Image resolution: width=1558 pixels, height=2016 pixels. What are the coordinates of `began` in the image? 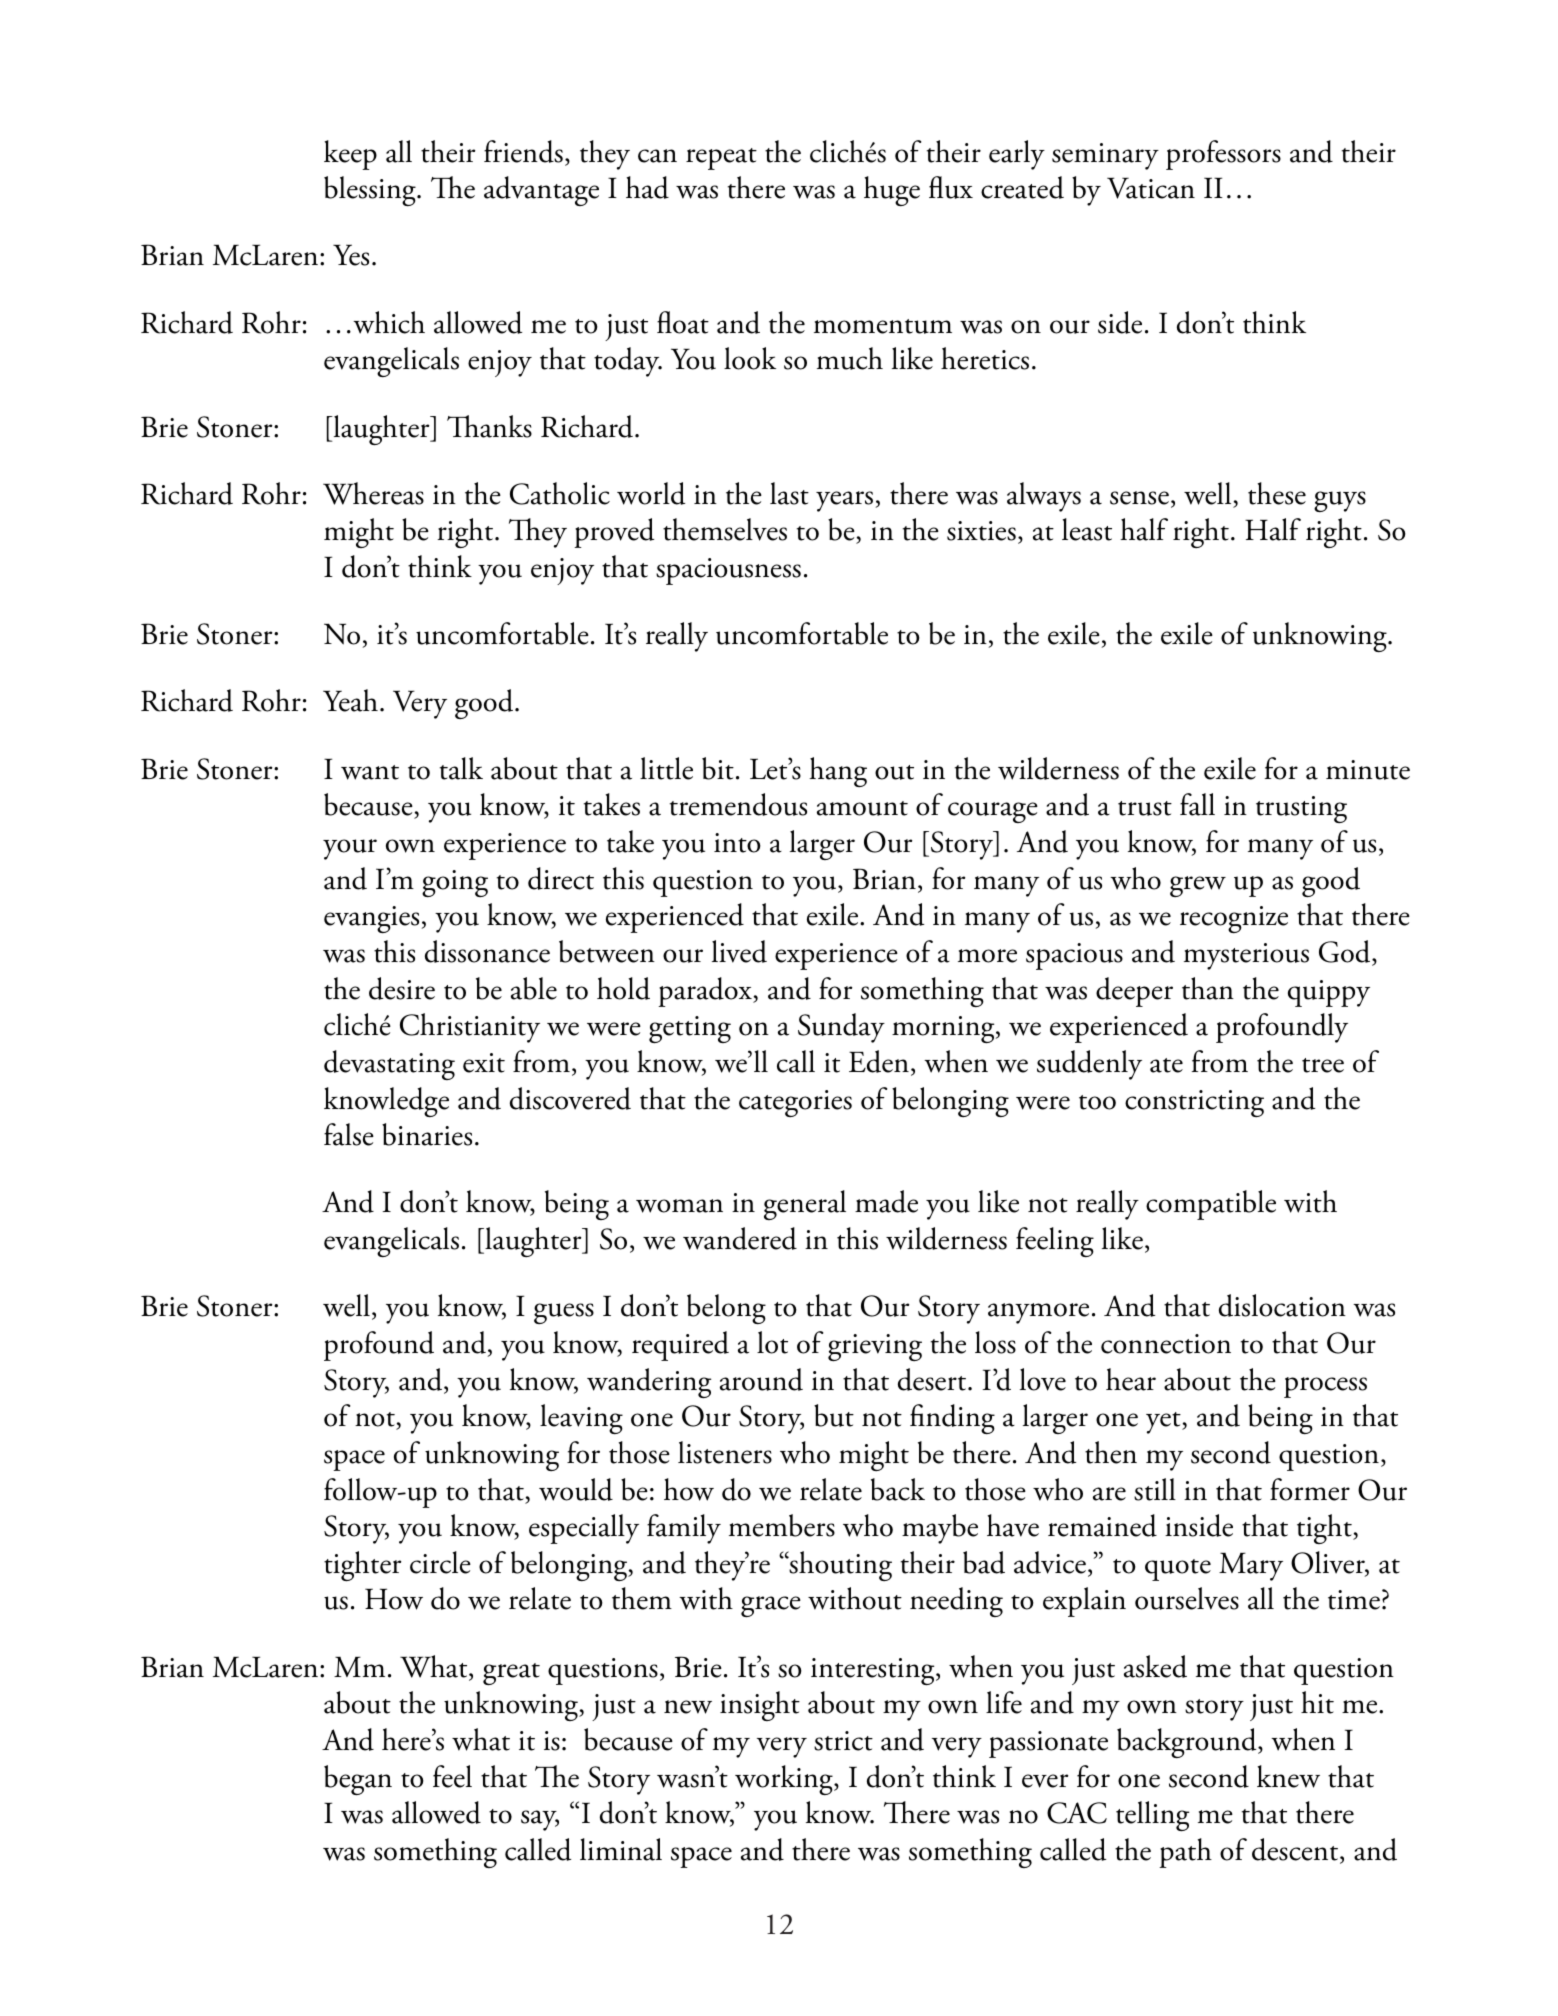 It's located at (358, 1780).
